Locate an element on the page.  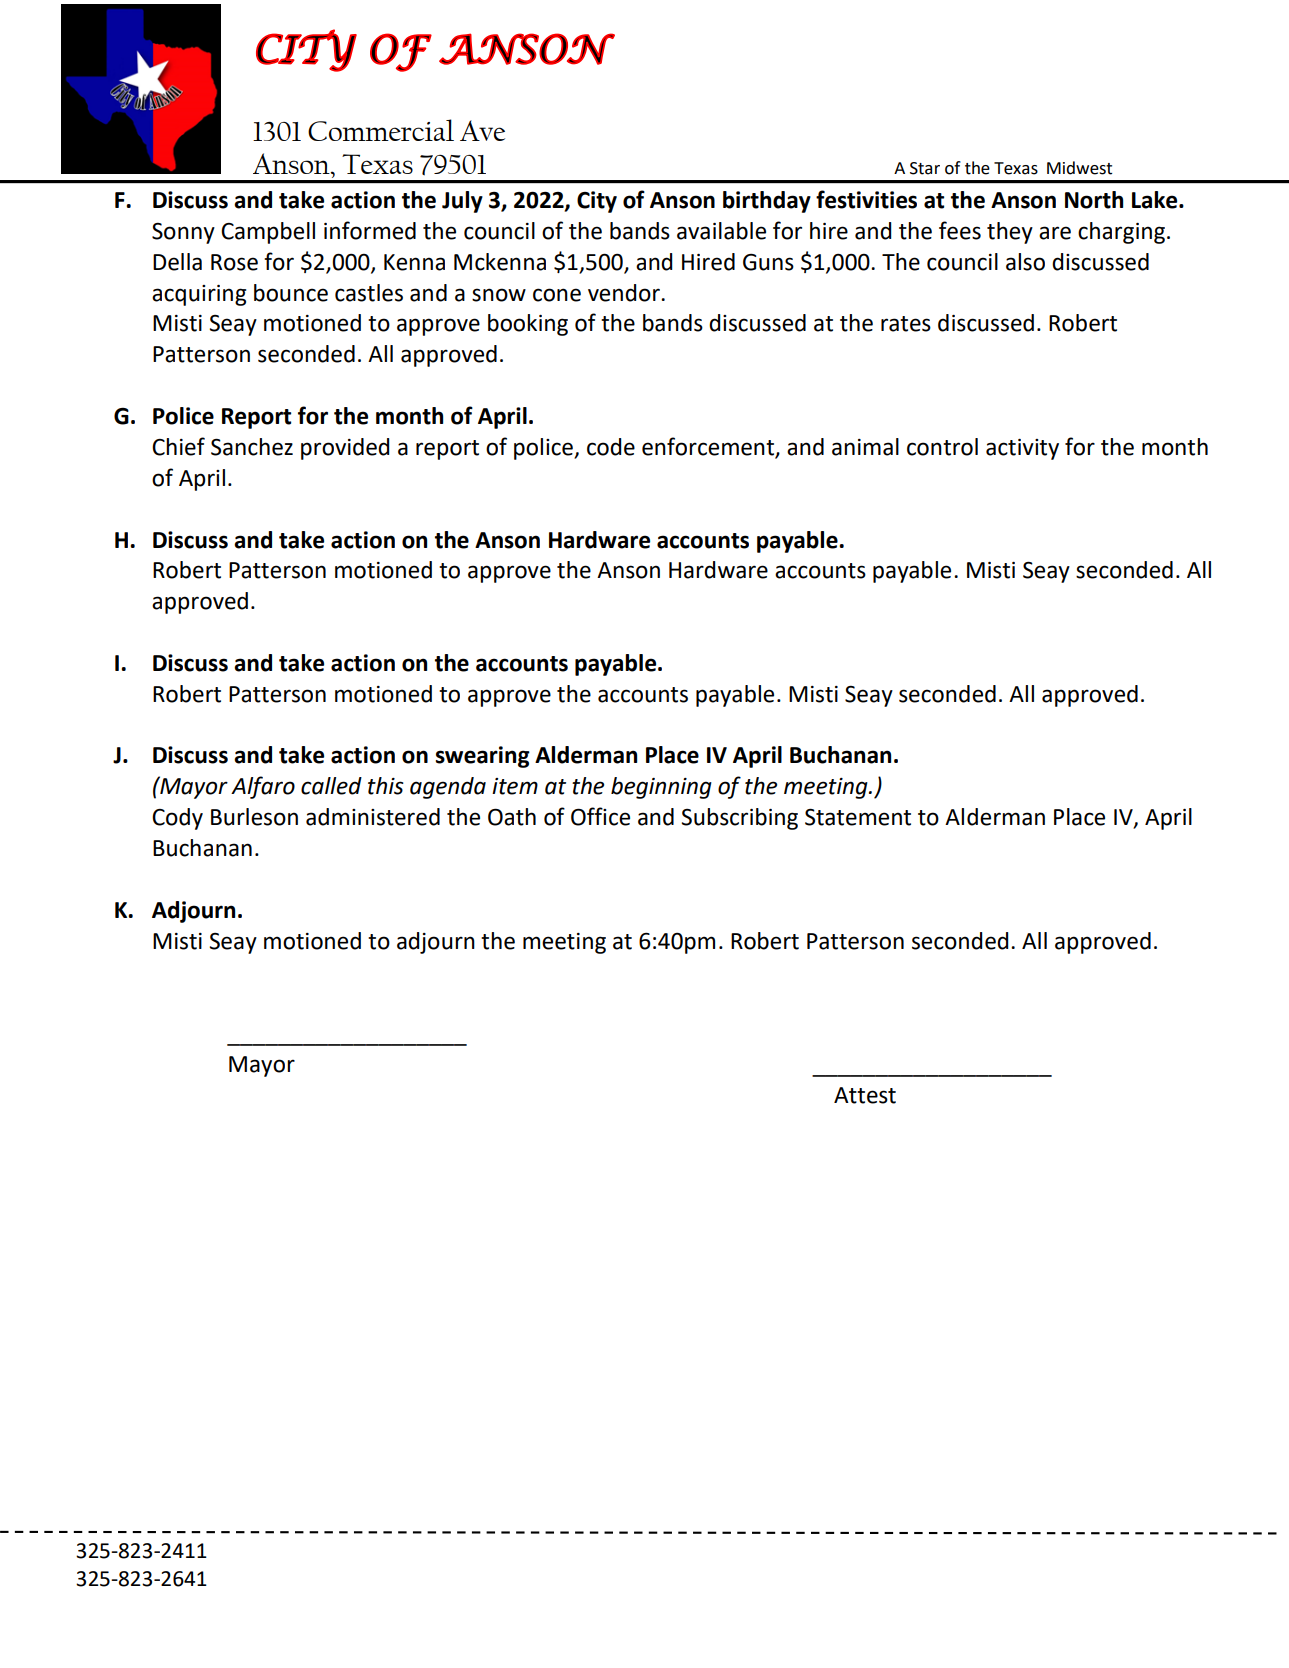
administered is located at coordinates (373, 817).
